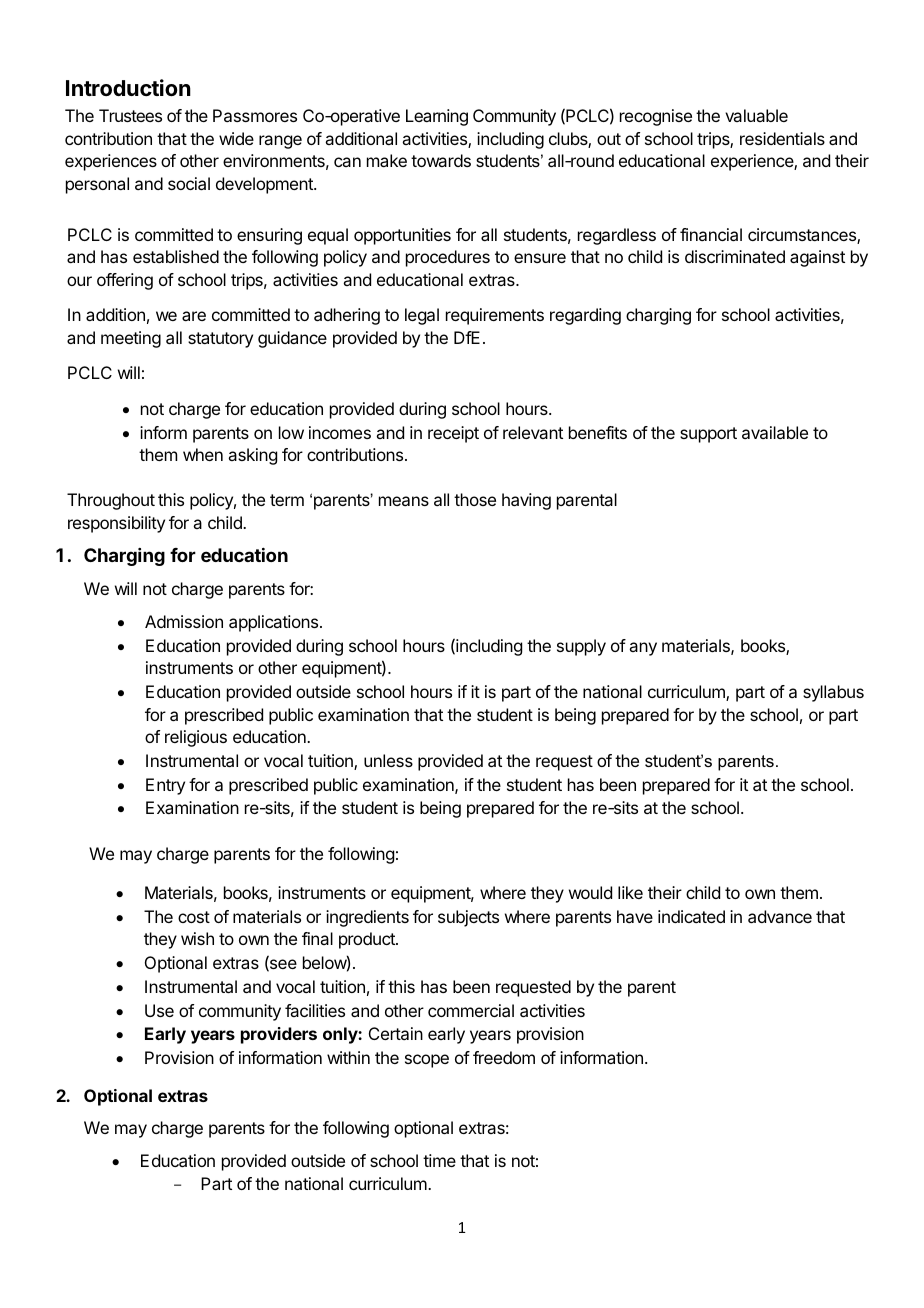 The width and height of the screenshot is (924, 1308). I want to click on cost, so click(194, 917).
